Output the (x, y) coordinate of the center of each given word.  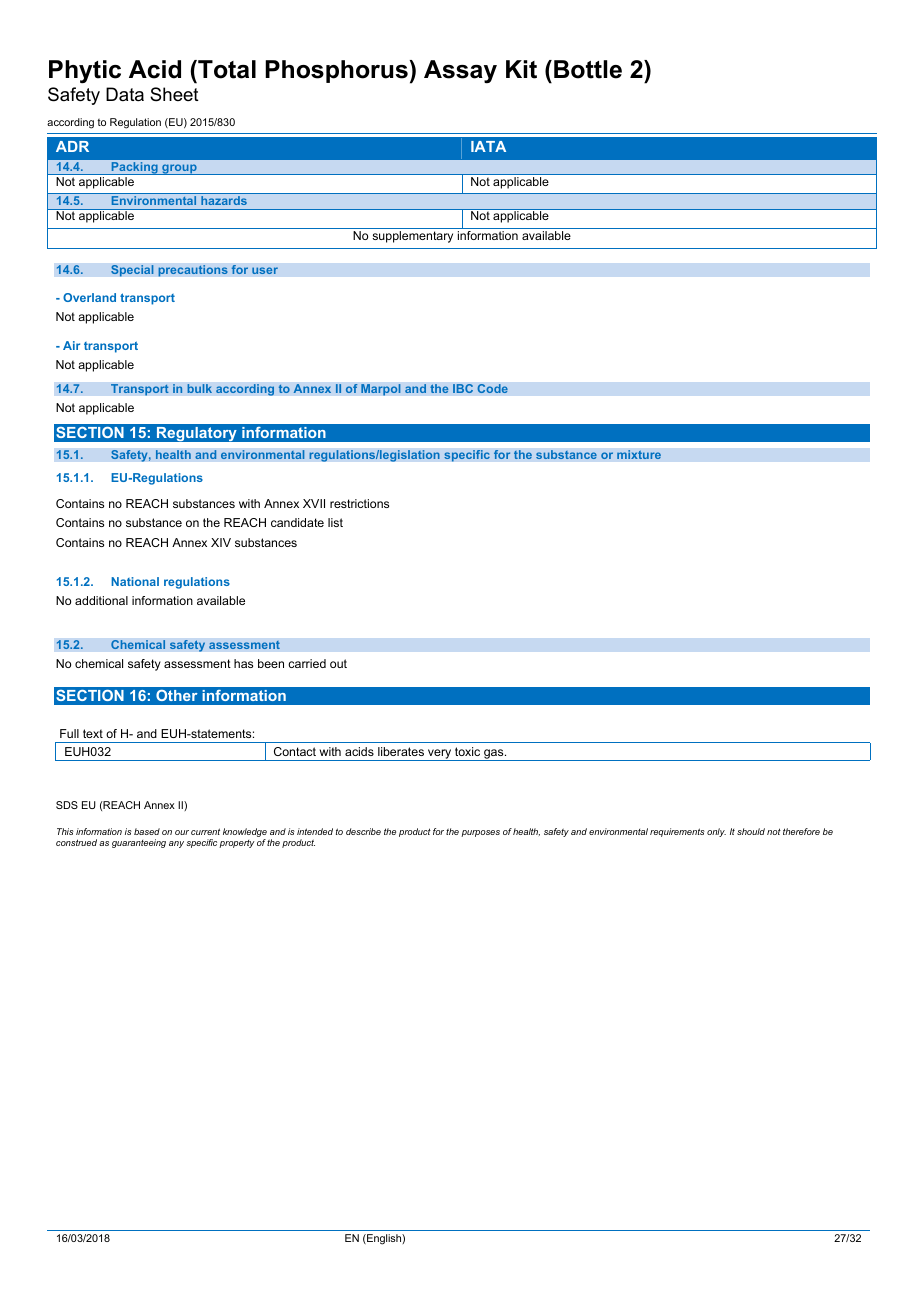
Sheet (174, 94)
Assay (460, 72)
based (147, 831)
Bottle (588, 69)
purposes (480, 833)
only (716, 832)
